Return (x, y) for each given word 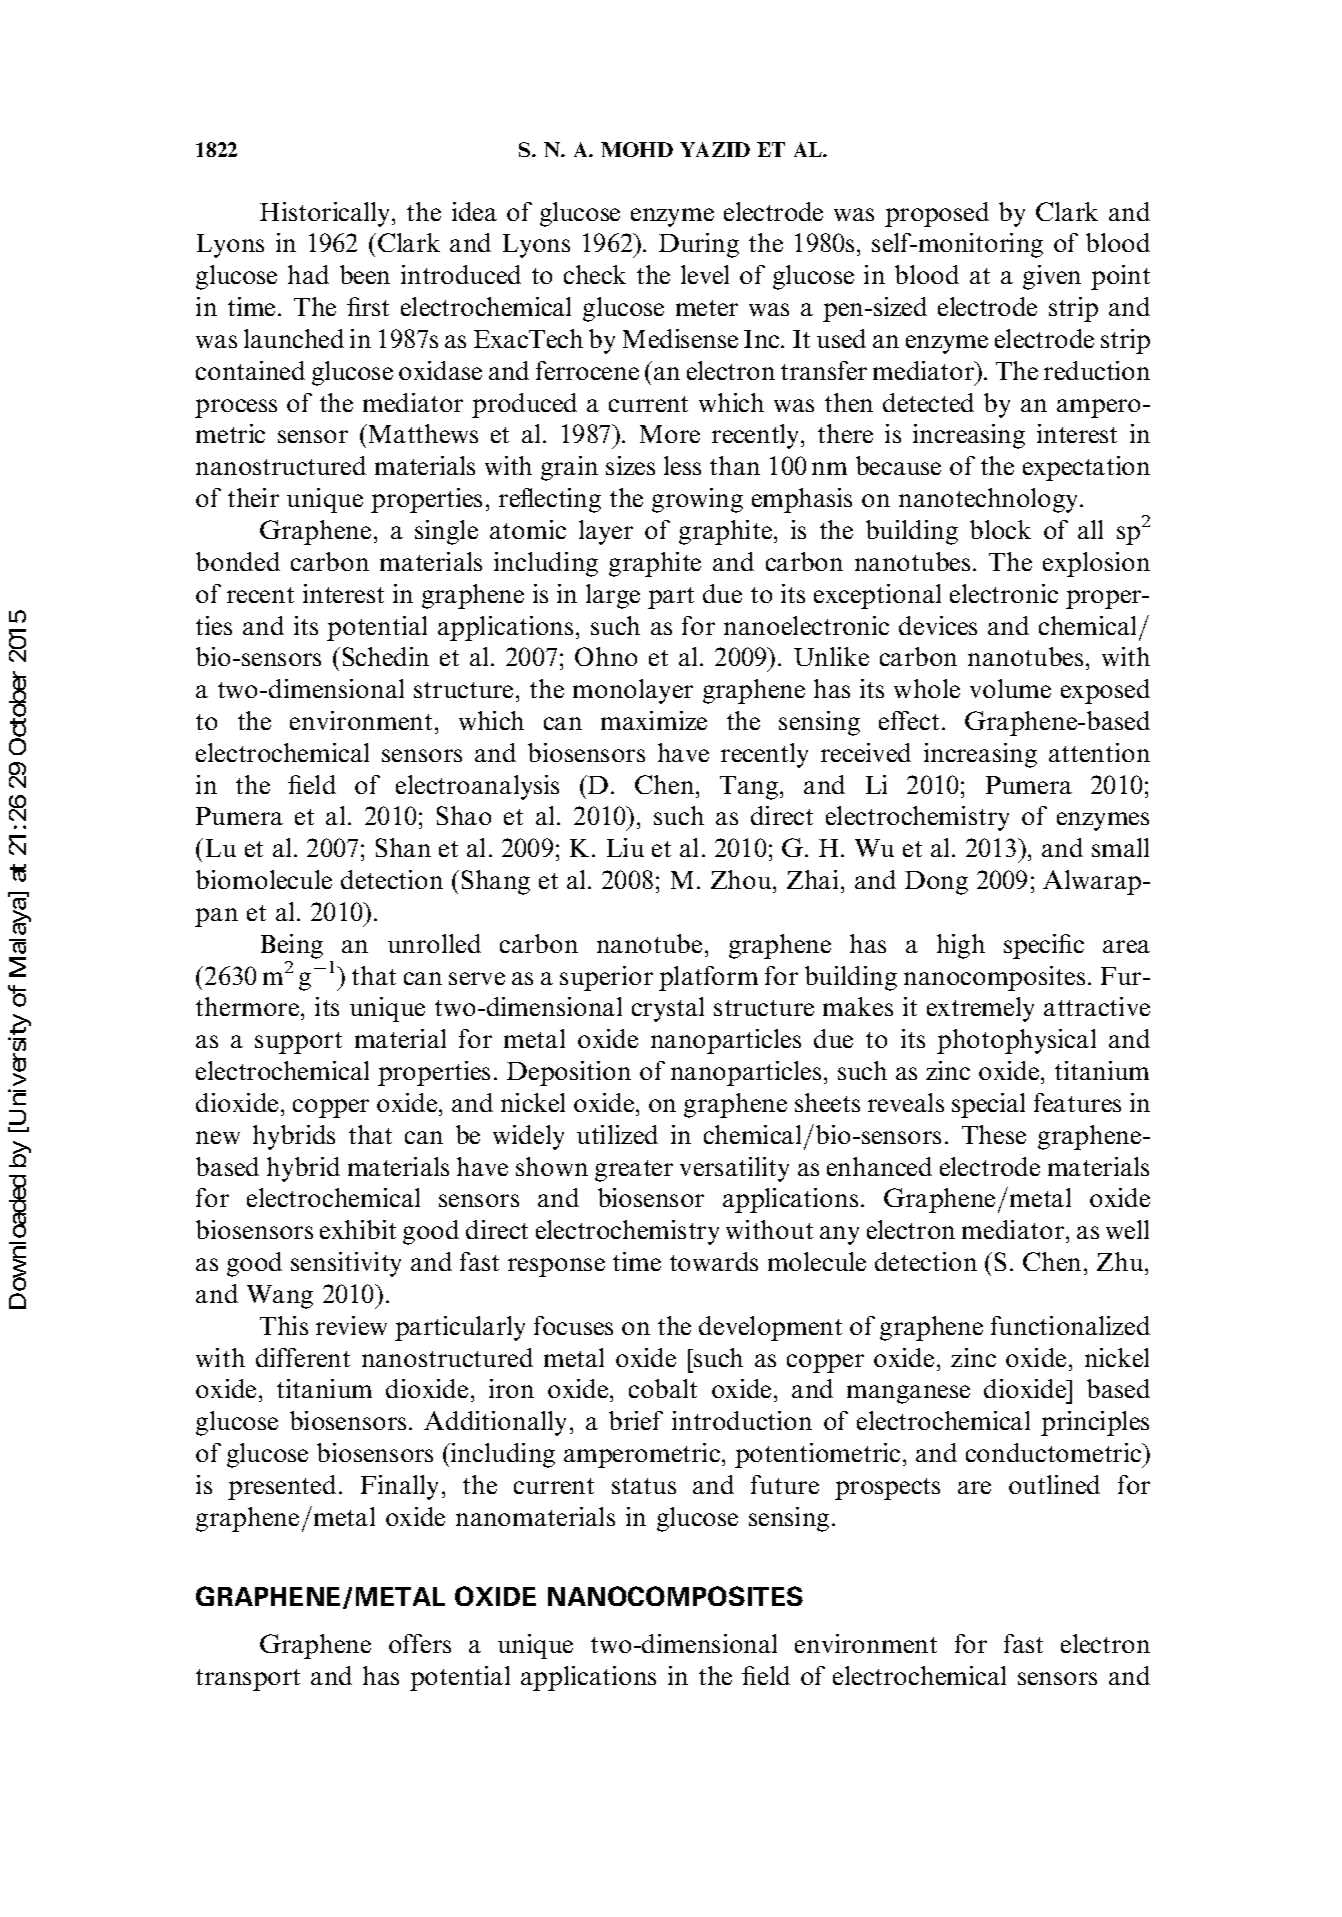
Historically (326, 214)
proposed (937, 214)
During (699, 245)
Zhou (742, 879)
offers (420, 1643)
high (961, 946)
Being (292, 946)
